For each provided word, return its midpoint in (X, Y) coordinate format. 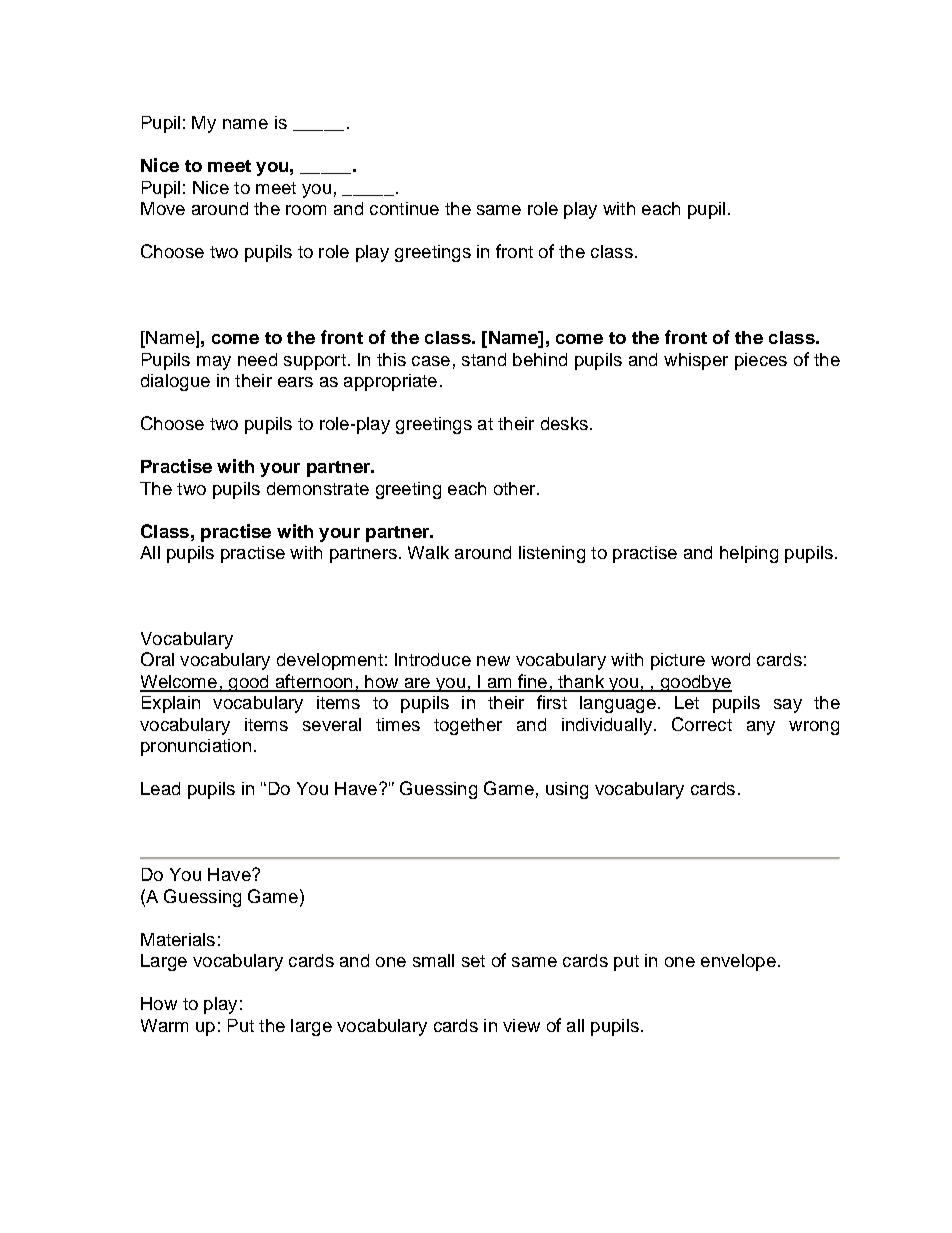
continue (404, 208)
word (730, 659)
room (306, 210)
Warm (164, 1025)
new (493, 661)
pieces (761, 361)
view (521, 1025)
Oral (157, 659)
